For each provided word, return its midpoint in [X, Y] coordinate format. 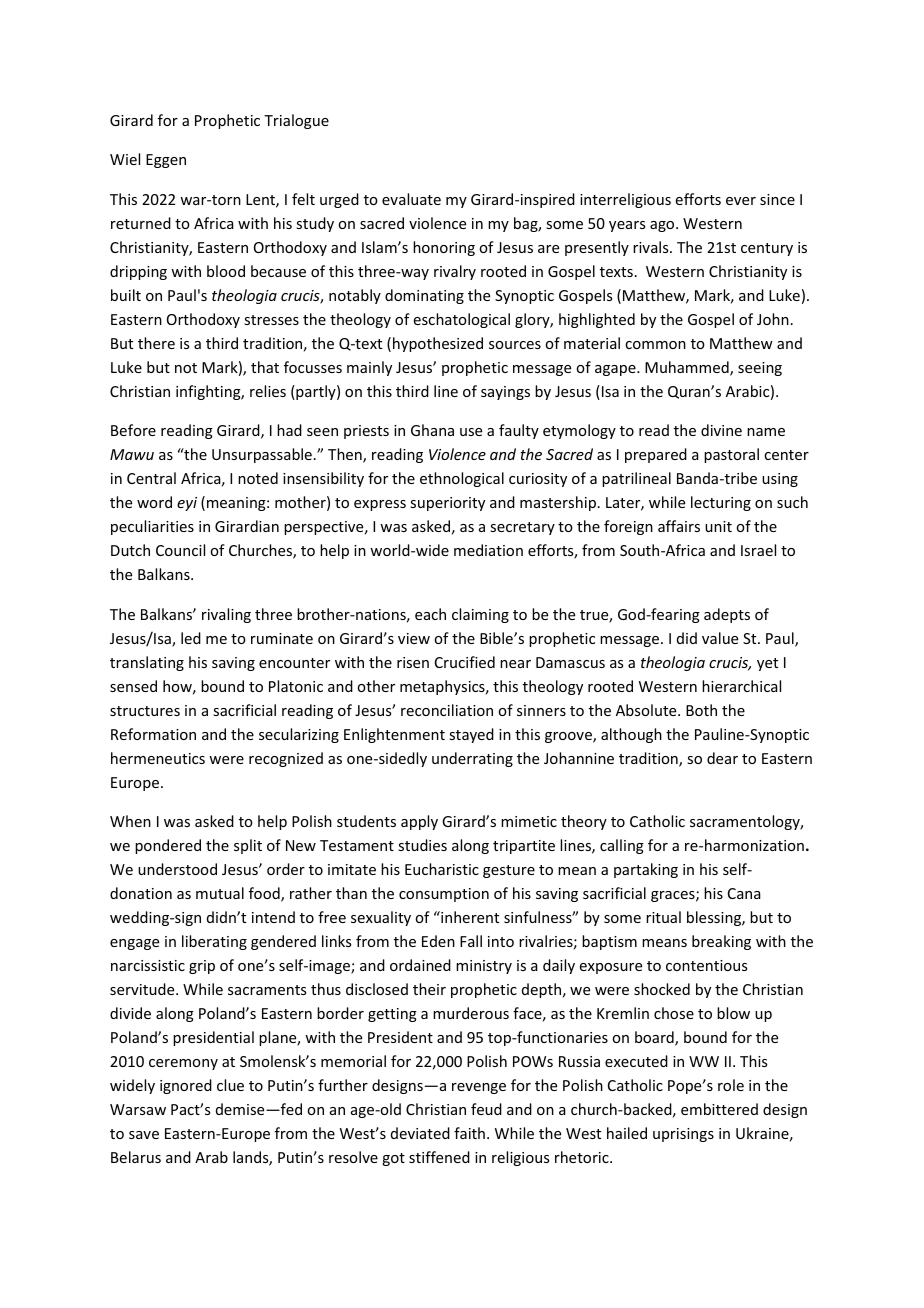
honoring [444, 248]
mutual [220, 893]
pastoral [731, 455]
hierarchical [741, 686]
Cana [744, 893]
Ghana [432, 430]
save [144, 1135]
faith [469, 1133]
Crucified [465, 662]
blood [226, 271]
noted [258, 478]
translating [147, 663]
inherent [469, 917]
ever [741, 201]
